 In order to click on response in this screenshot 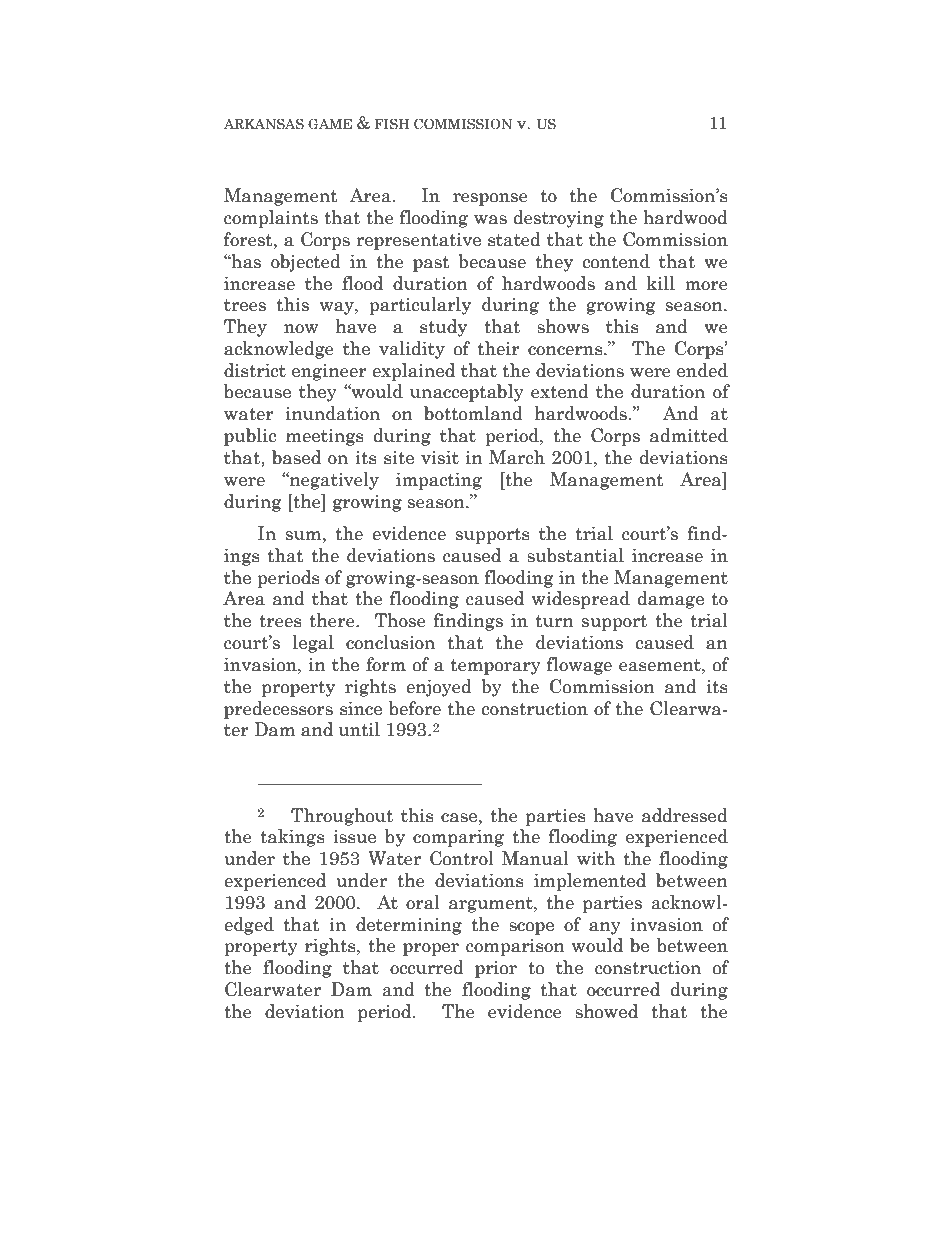, I will do `click(490, 199)`.
